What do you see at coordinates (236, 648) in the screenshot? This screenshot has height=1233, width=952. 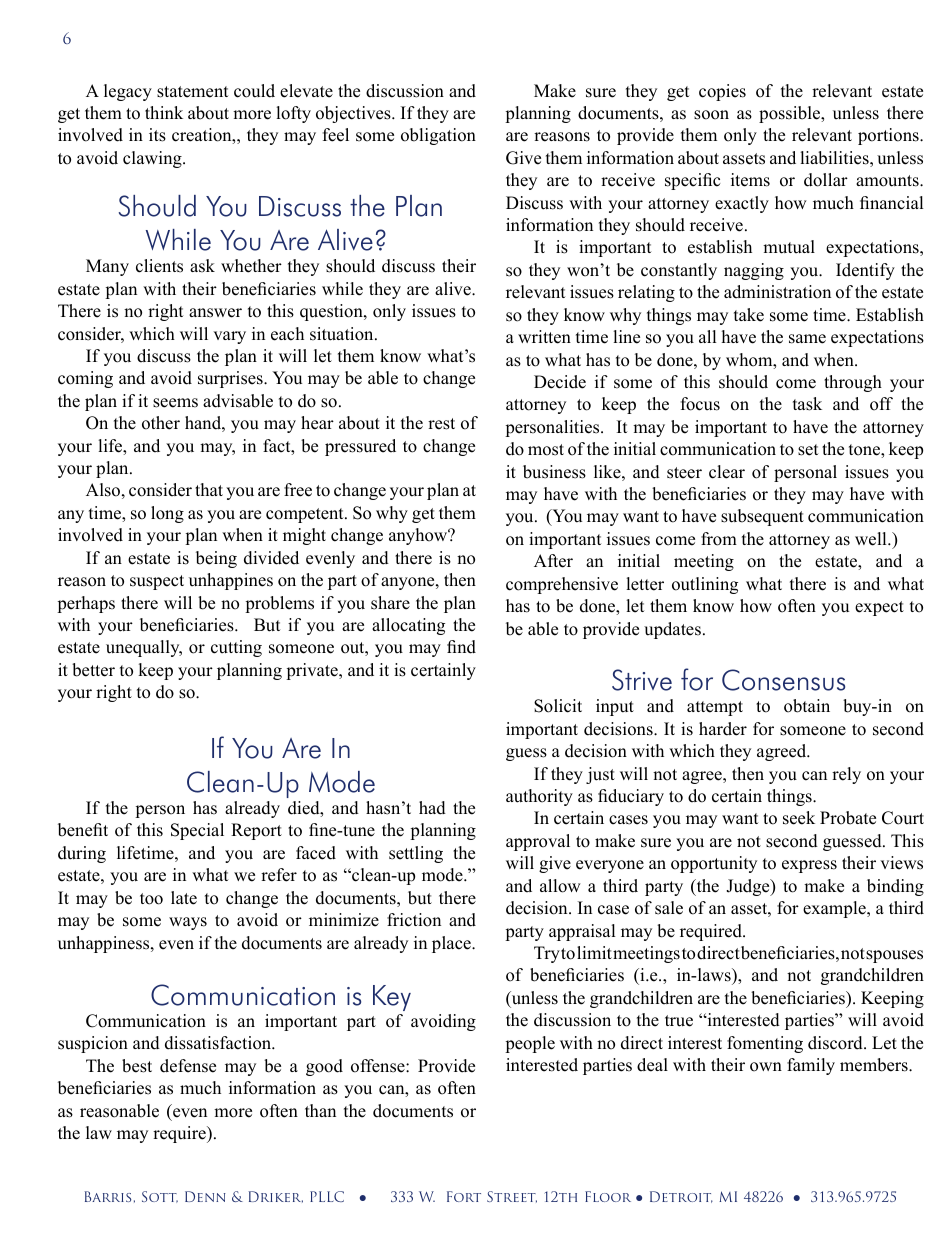 I see `cutting` at bounding box center [236, 648].
